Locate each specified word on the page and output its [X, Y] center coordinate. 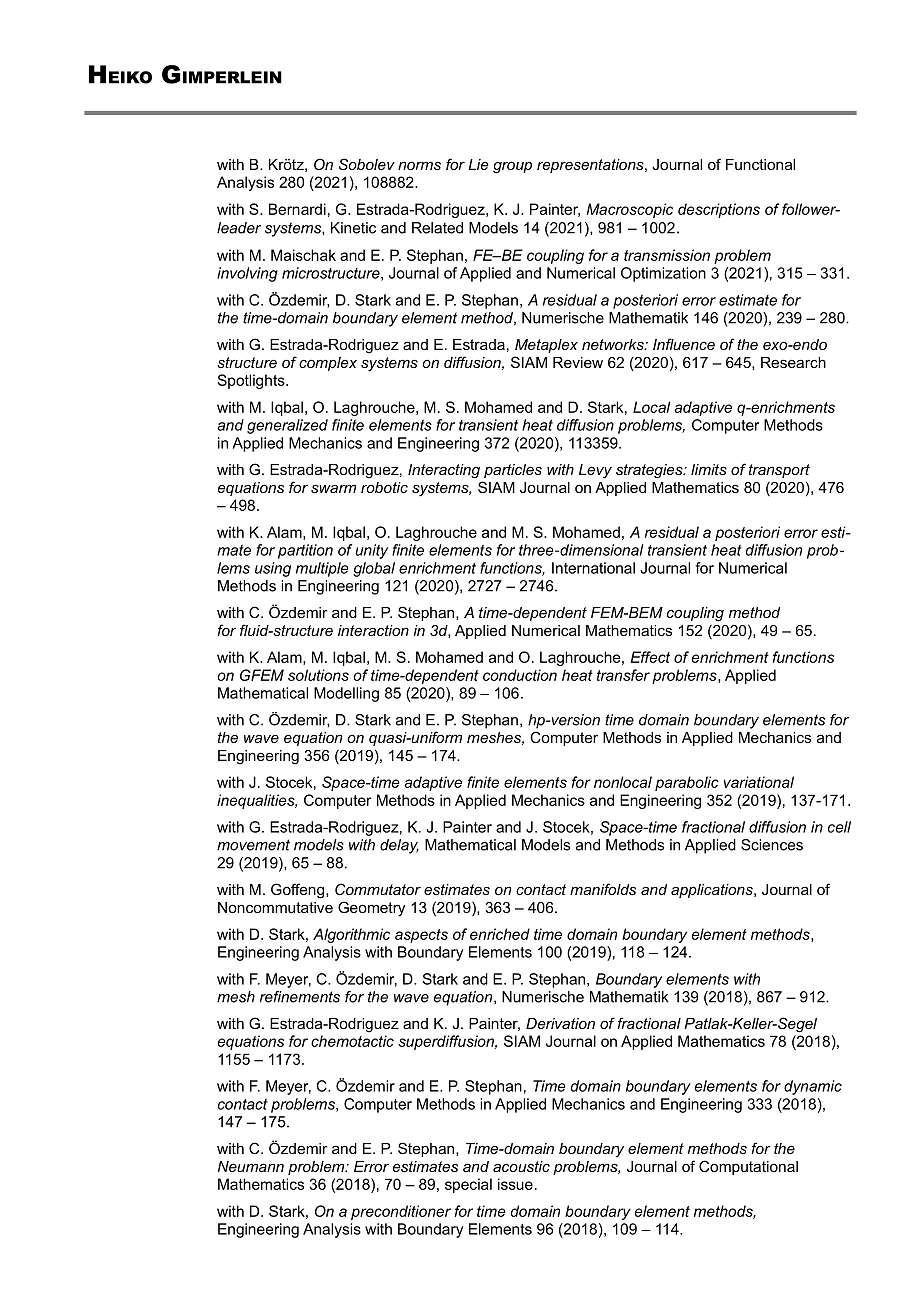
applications [713, 891]
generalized [287, 426]
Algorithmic [351, 935]
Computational [748, 1167]
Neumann [251, 1166]
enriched [500, 934]
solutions [318, 675]
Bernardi [297, 209]
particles [513, 471]
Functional [760, 164]
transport [779, 471]
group [512, 167]
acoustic [521, 1166]
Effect [650, 657]
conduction [520, 675]
